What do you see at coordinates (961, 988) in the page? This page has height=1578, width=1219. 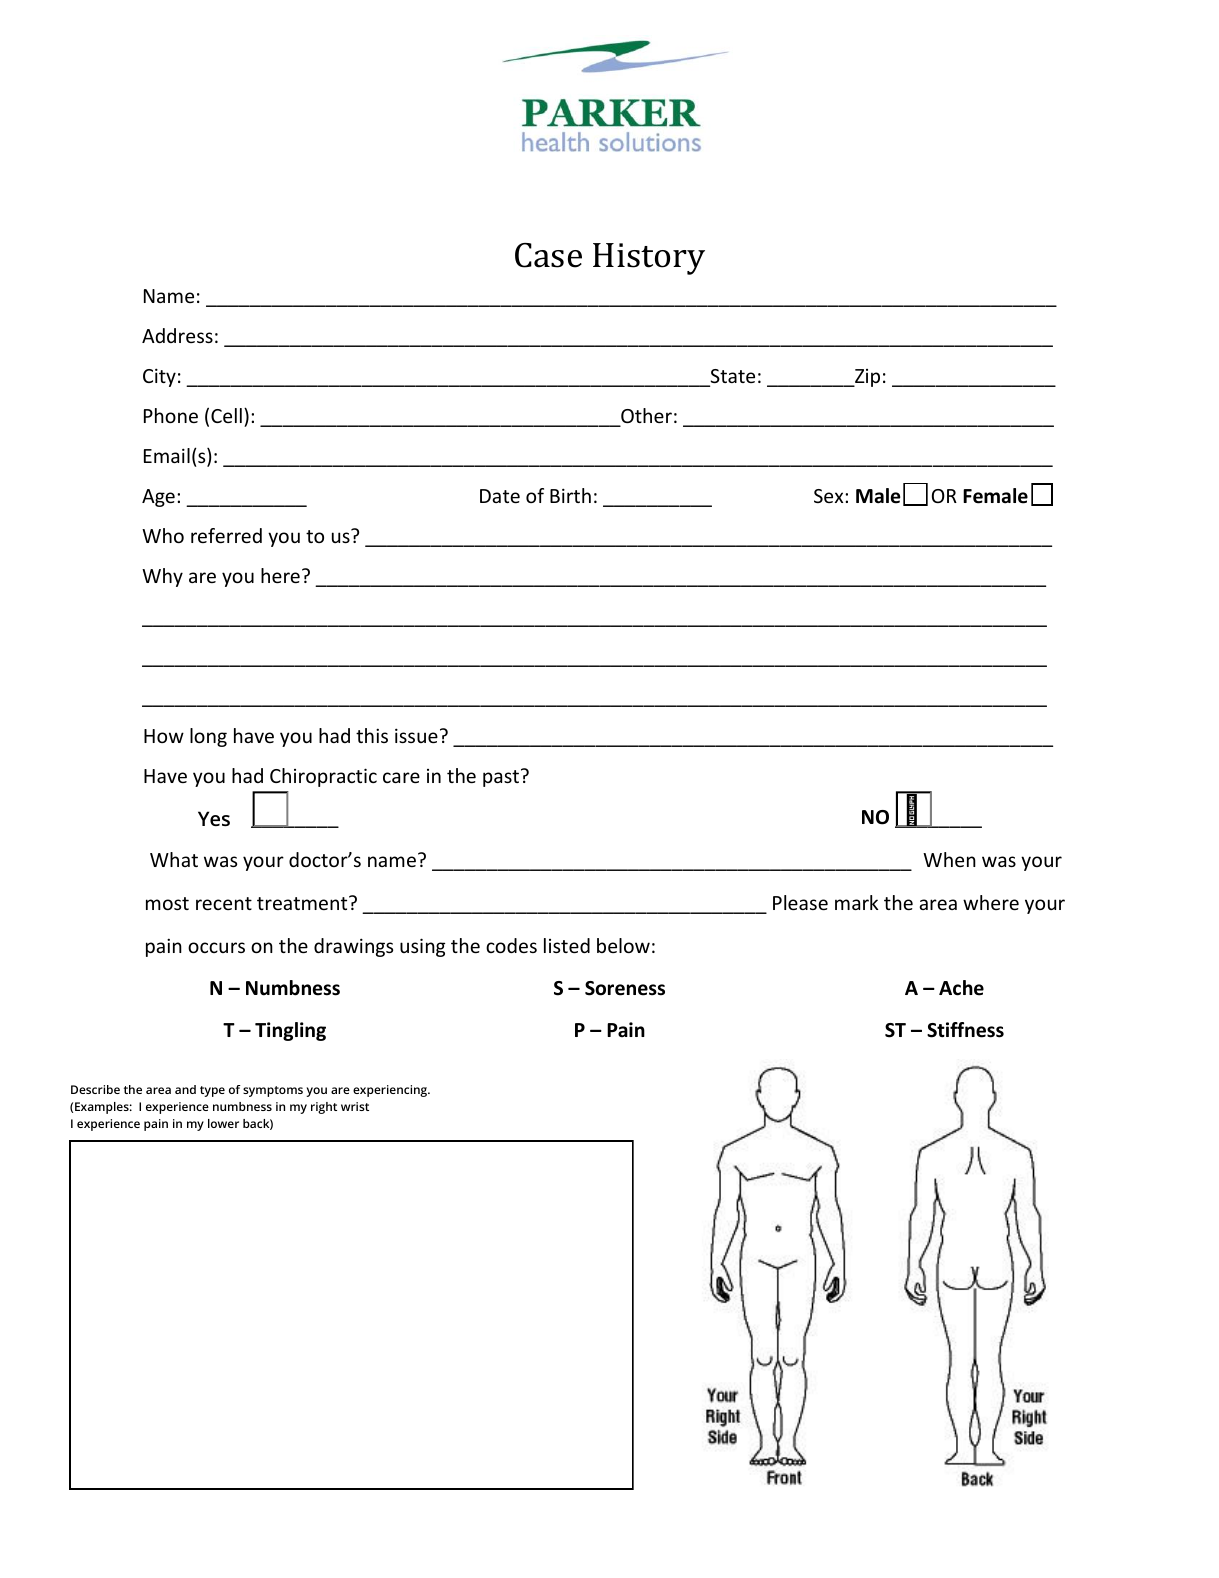 I see `Ache` at bounding box center [961, 988].
